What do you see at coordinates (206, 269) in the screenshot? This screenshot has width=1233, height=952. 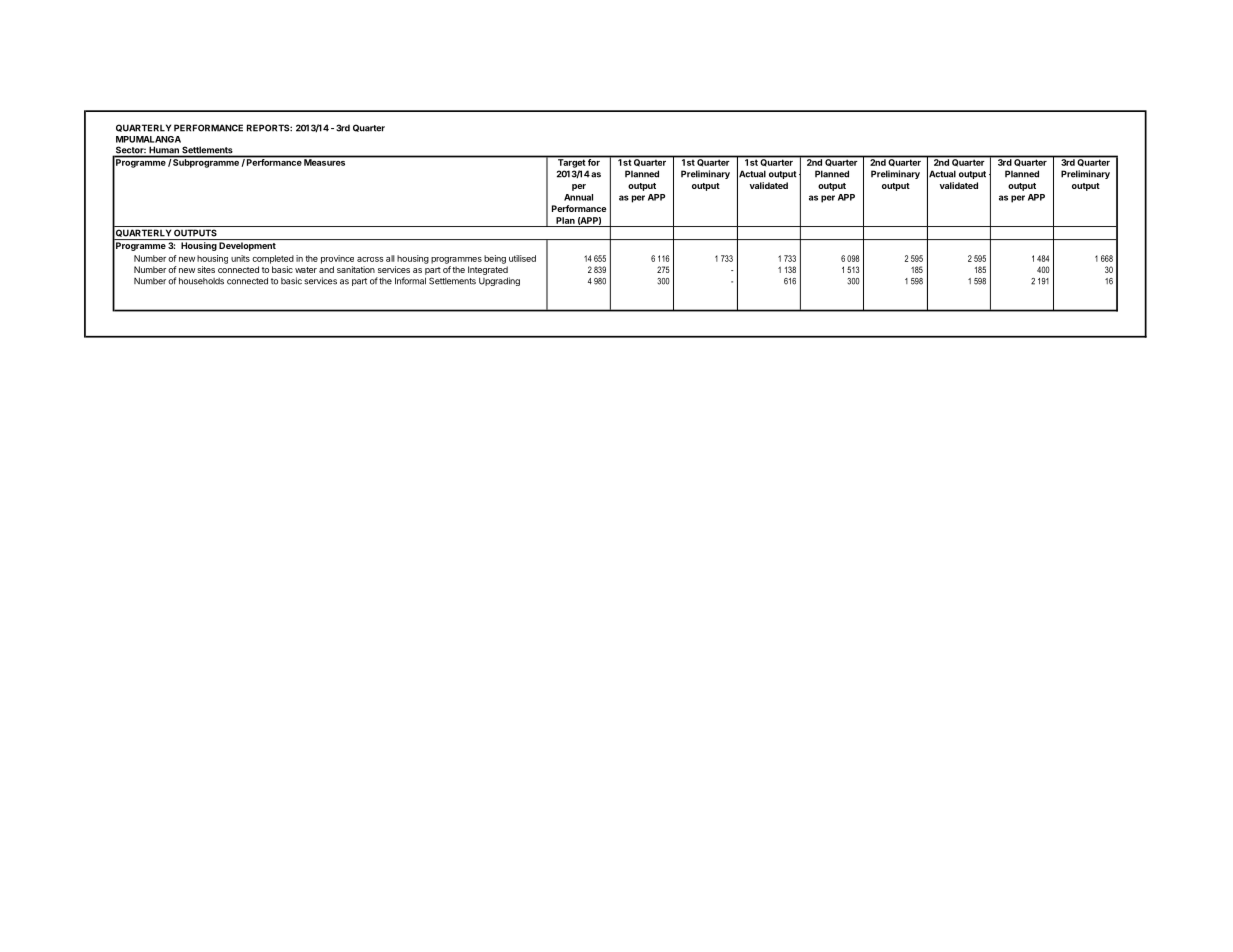 I see `sites` at bounding box center [206, 269].
